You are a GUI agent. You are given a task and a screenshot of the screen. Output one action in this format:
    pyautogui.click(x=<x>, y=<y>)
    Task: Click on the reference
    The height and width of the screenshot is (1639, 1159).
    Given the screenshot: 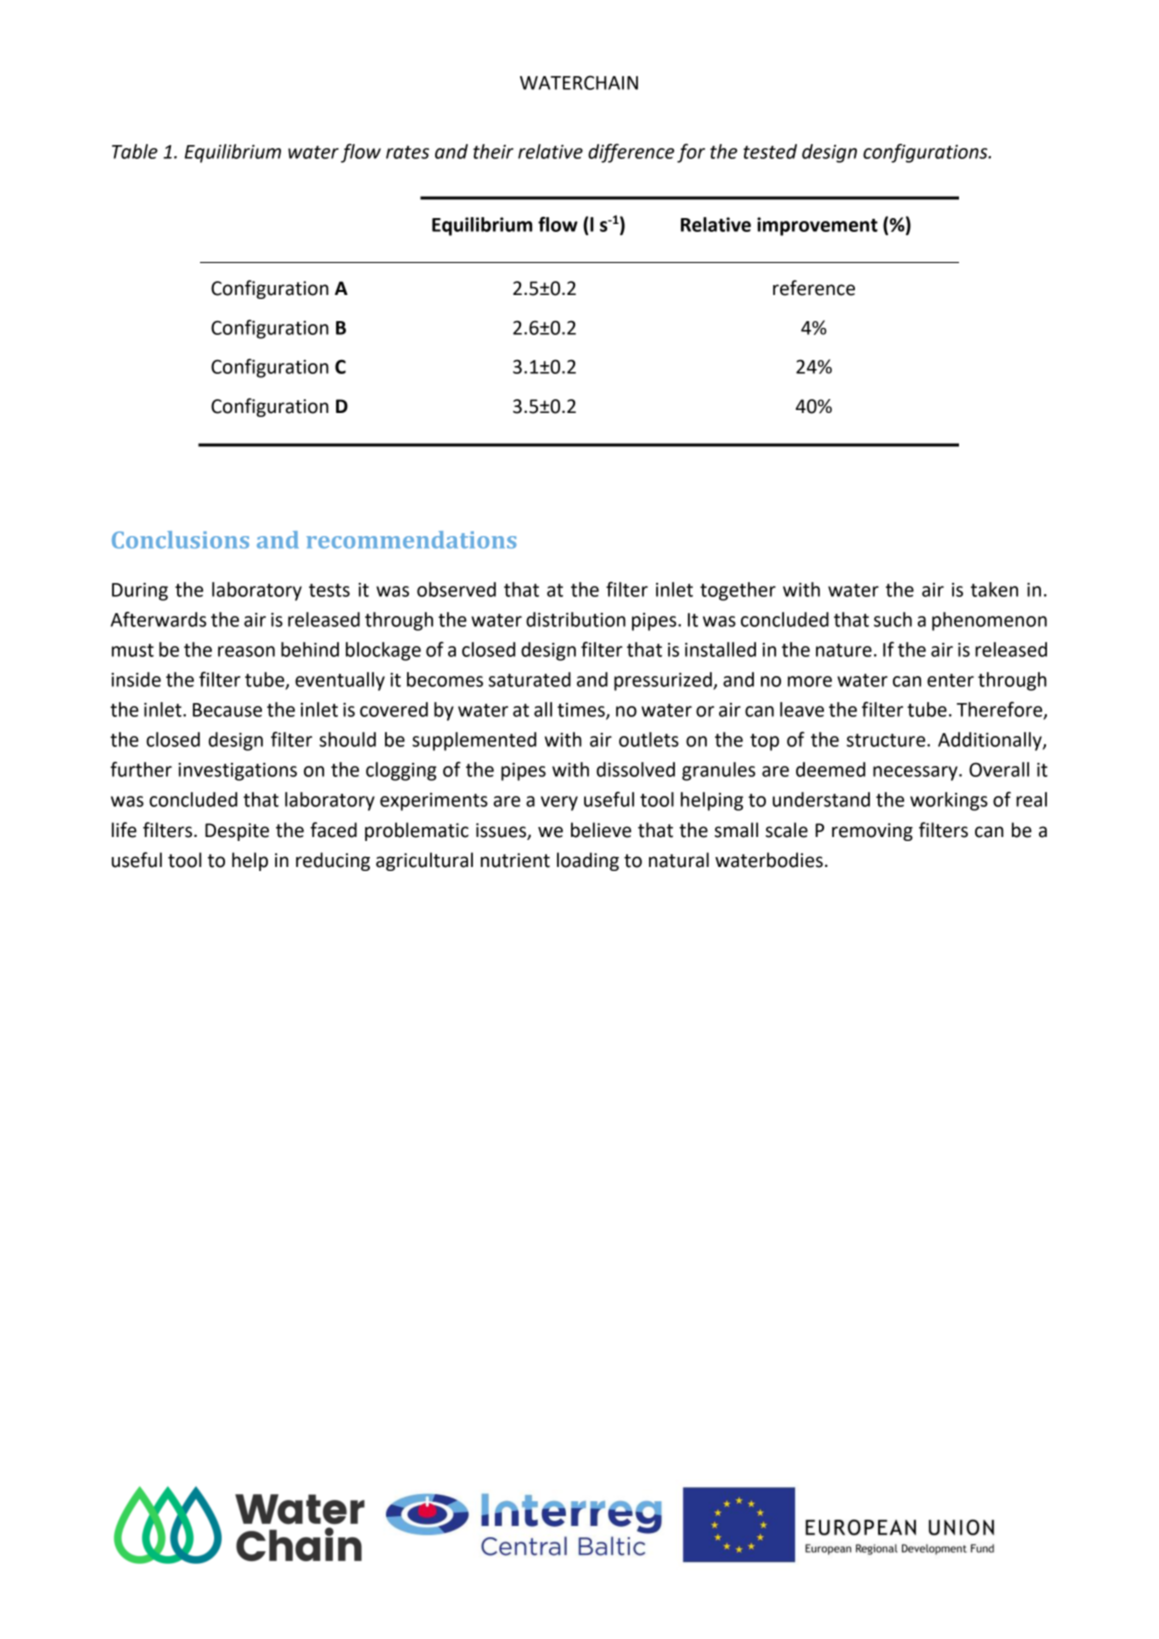 What is the action you would take?
    pyautogui.click(x=814, y=288)
